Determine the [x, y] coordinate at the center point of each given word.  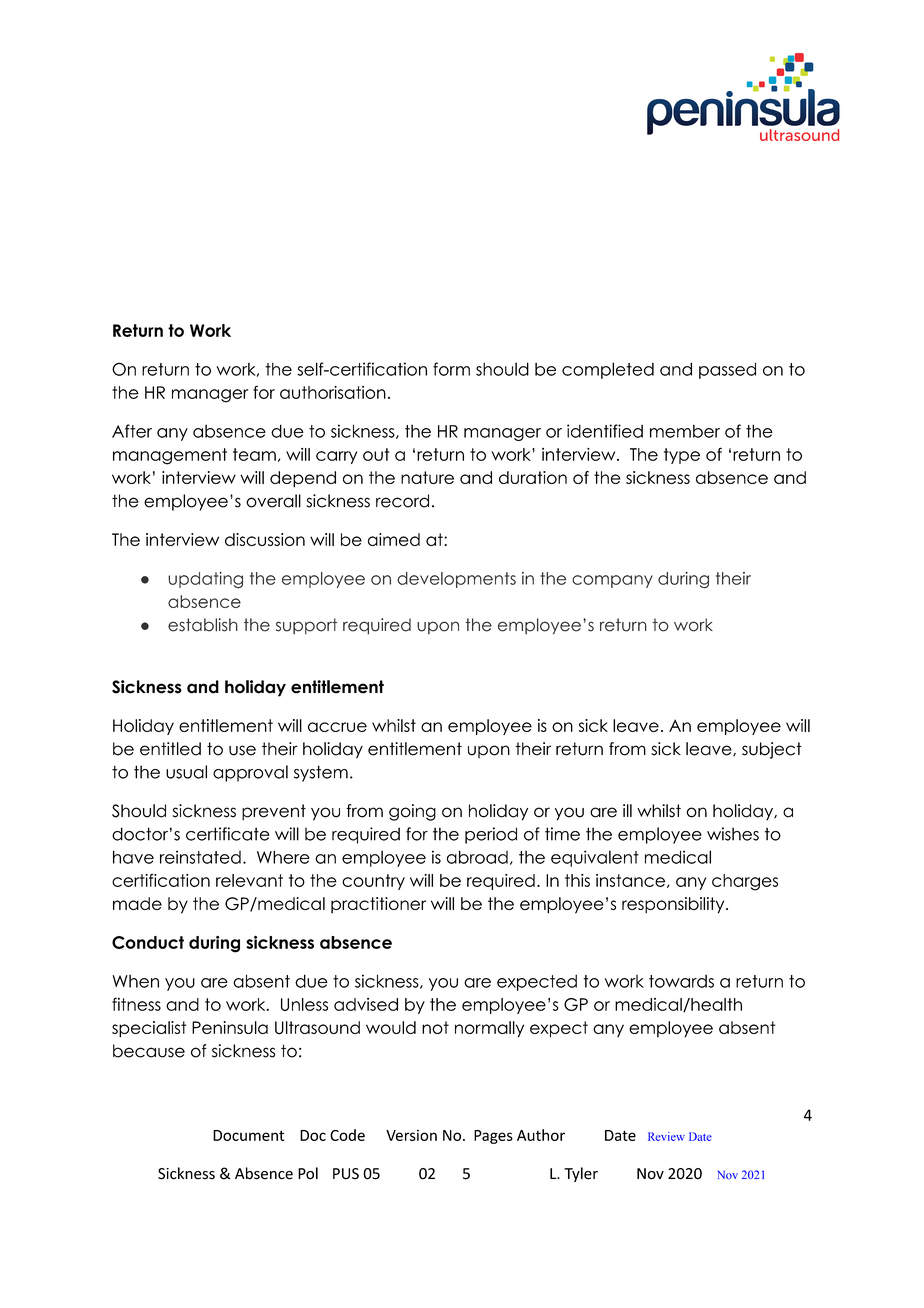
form [451, 369]
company [612, 581]
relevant [249, 880]
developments [456, 580]
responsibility [674, 905]
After [132, 431]
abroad [477, 857]
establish [203, 625]
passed [727, 370]
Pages [493, 1137]
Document [248, 1135]
